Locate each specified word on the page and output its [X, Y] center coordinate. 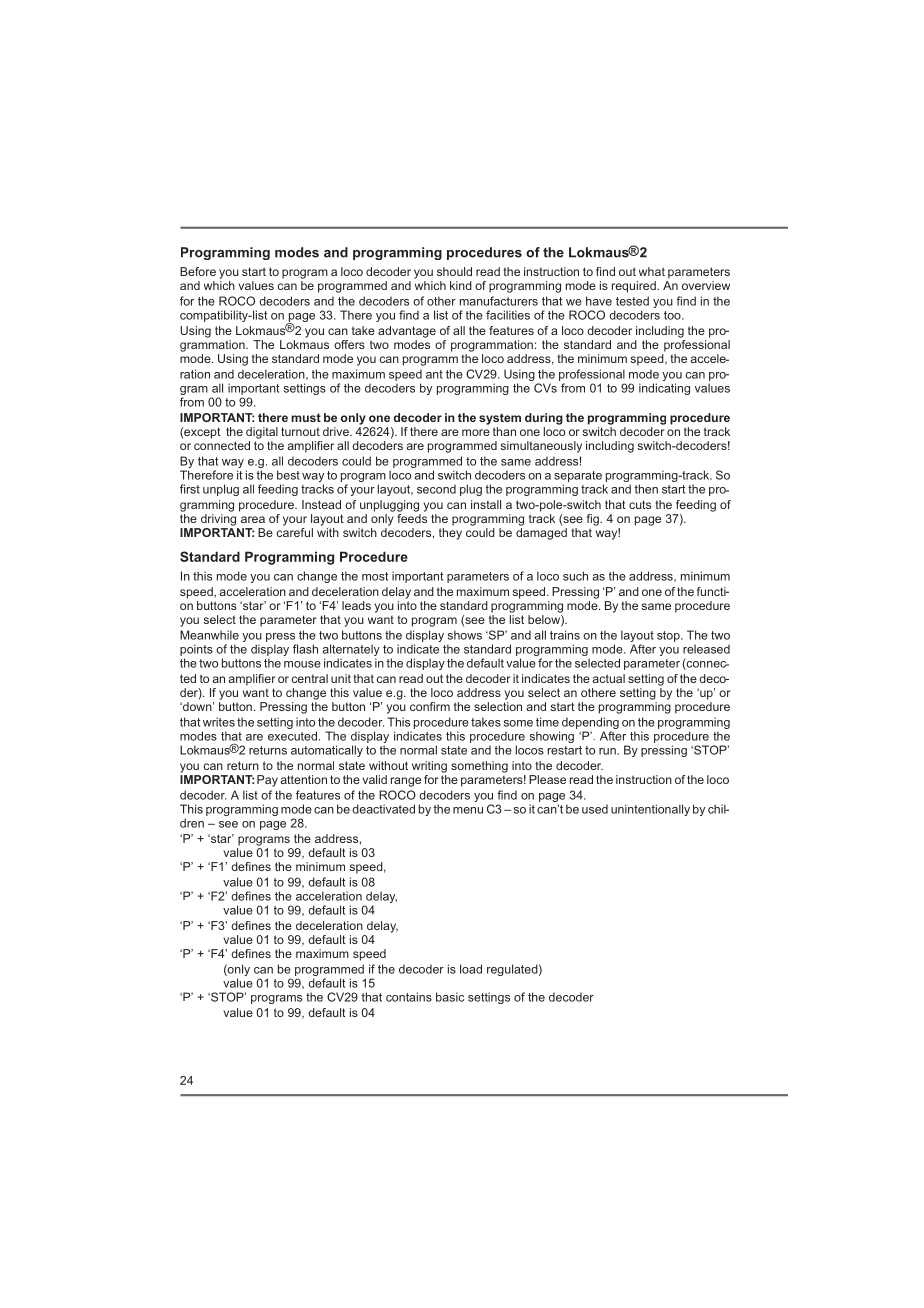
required [635, 287]
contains [409, 997]
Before [198, 271]
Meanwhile [209, 635]
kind [461, 285]
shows [465, 635]
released [706, 649]
